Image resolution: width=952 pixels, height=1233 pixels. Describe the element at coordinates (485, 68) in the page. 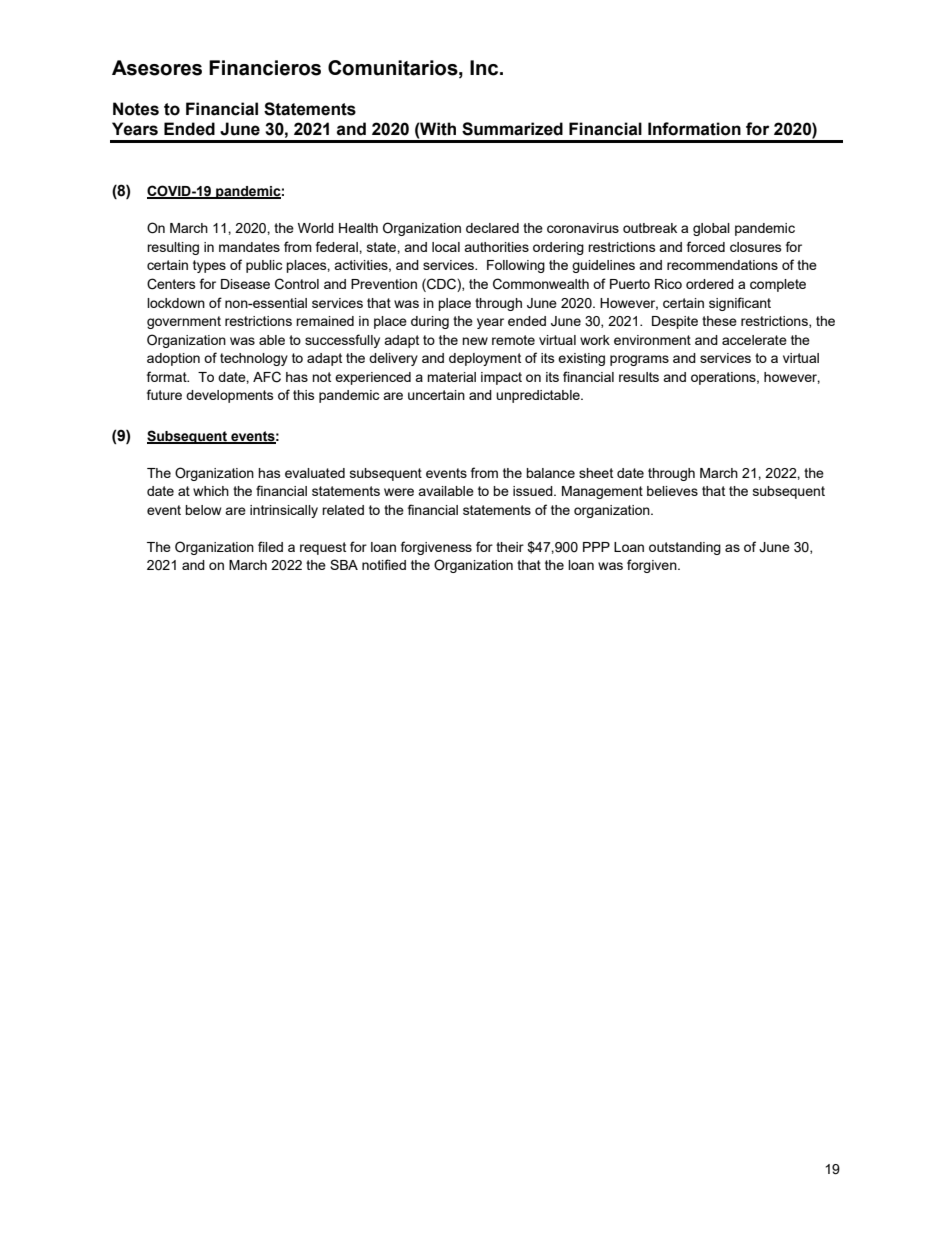

I see `Inc` at that location.
